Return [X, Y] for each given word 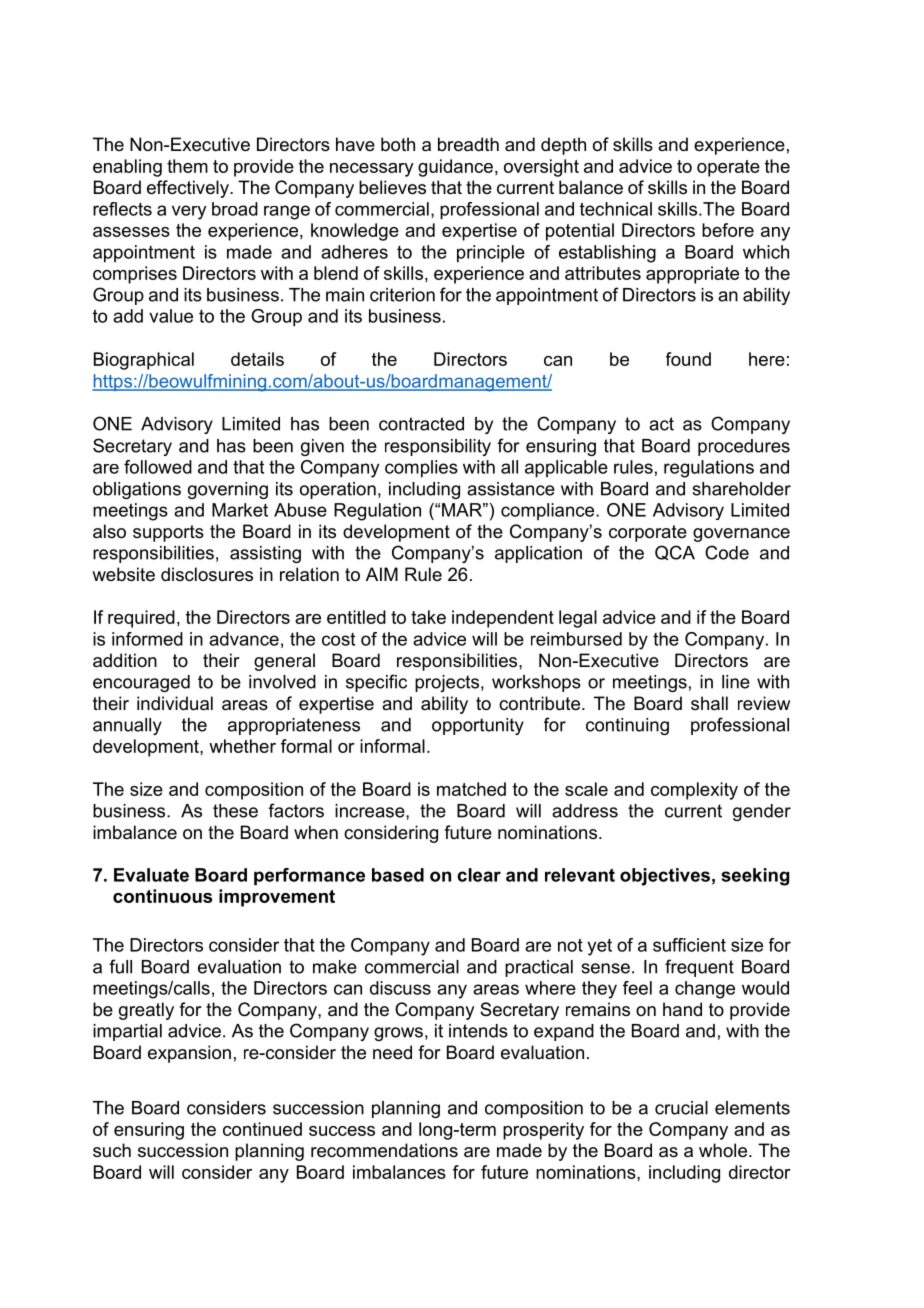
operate [728, 168]
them [187, 166]
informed [147, 639]
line [736, 682]
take [428, 617]
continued [262, 1129]
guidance [455, 168]
